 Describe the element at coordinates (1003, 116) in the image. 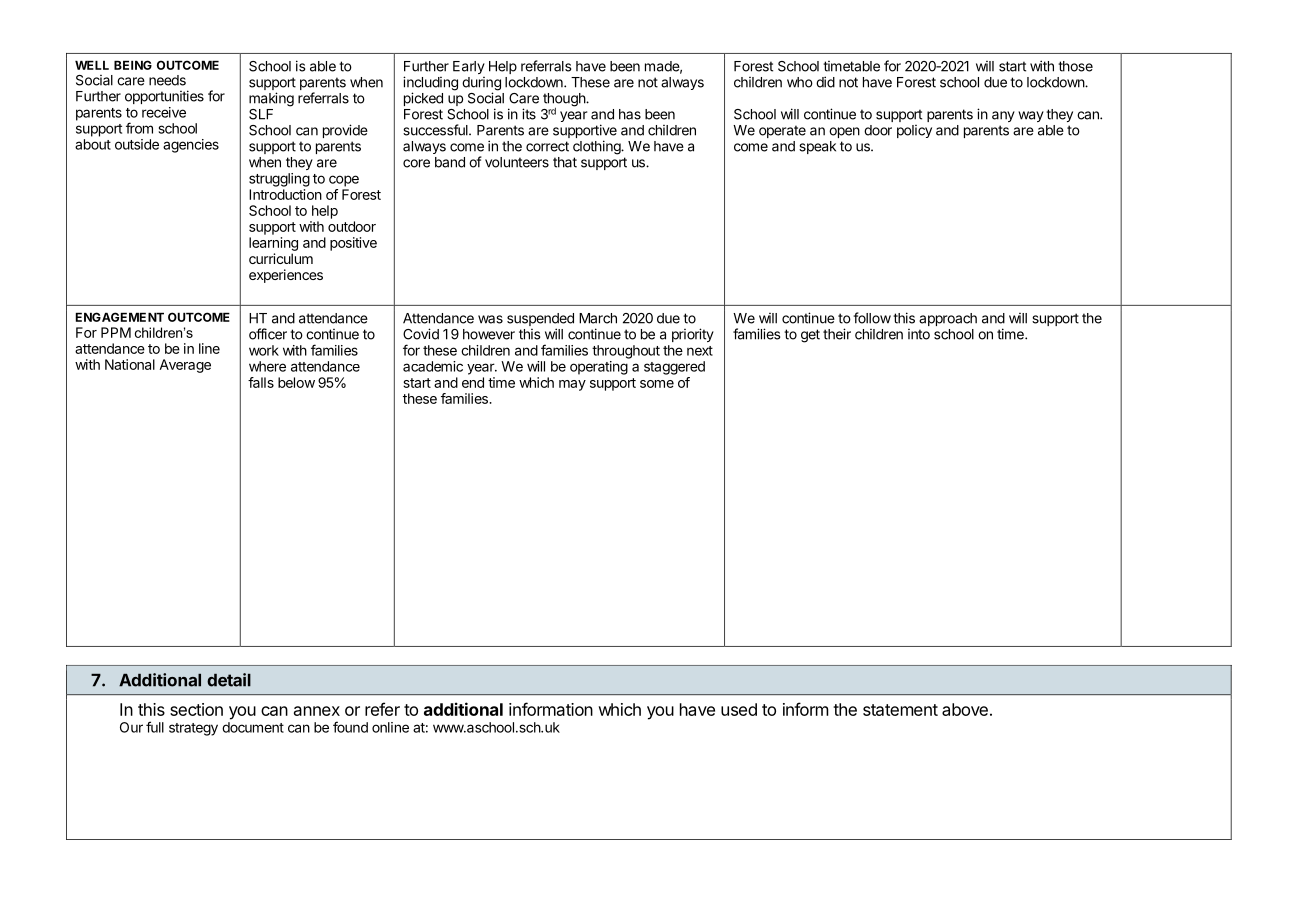

I see `any` at that location.
